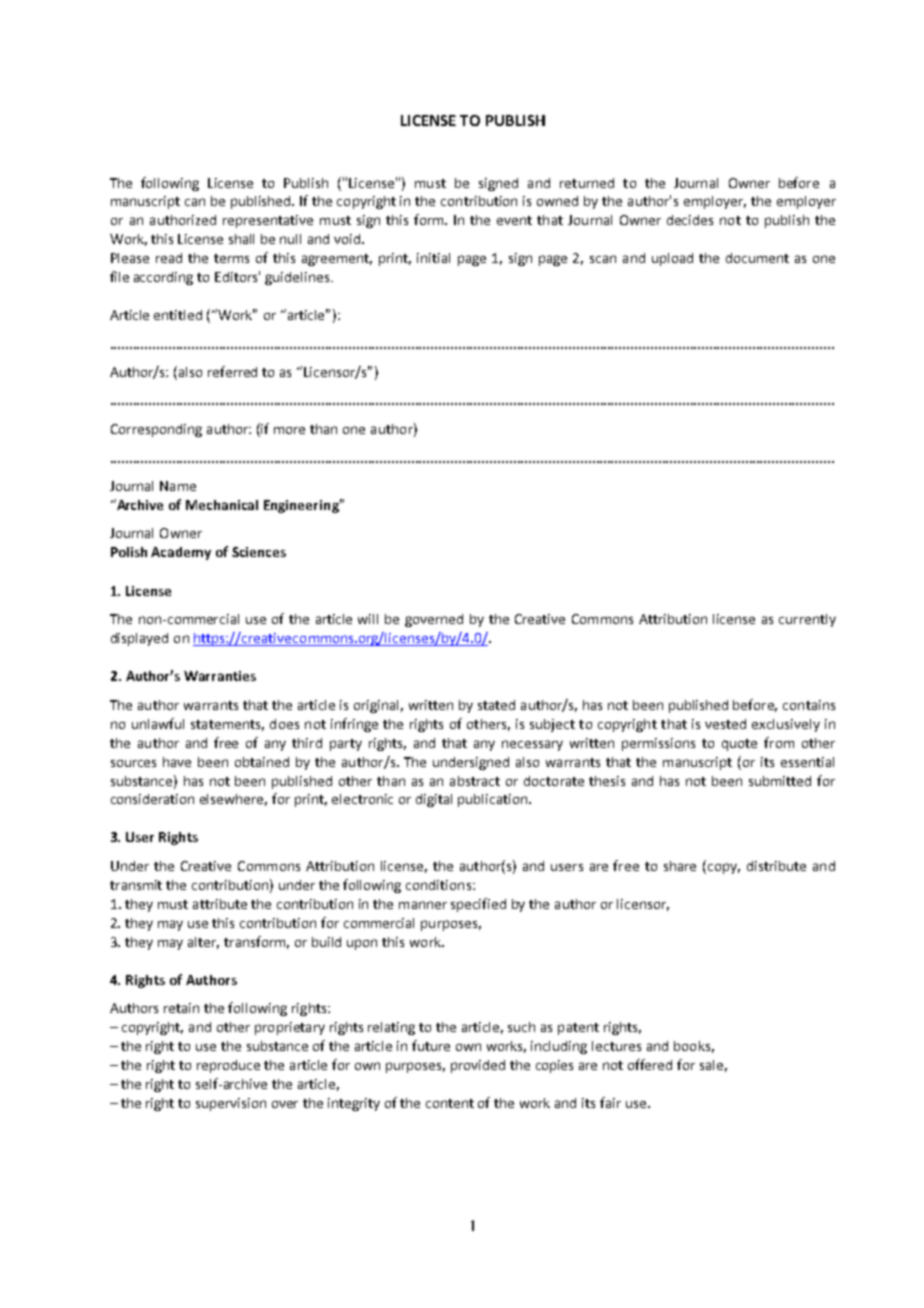 The width and height of the screenshot is (924, 1308). I want to click on shall, so click(241, 239).
